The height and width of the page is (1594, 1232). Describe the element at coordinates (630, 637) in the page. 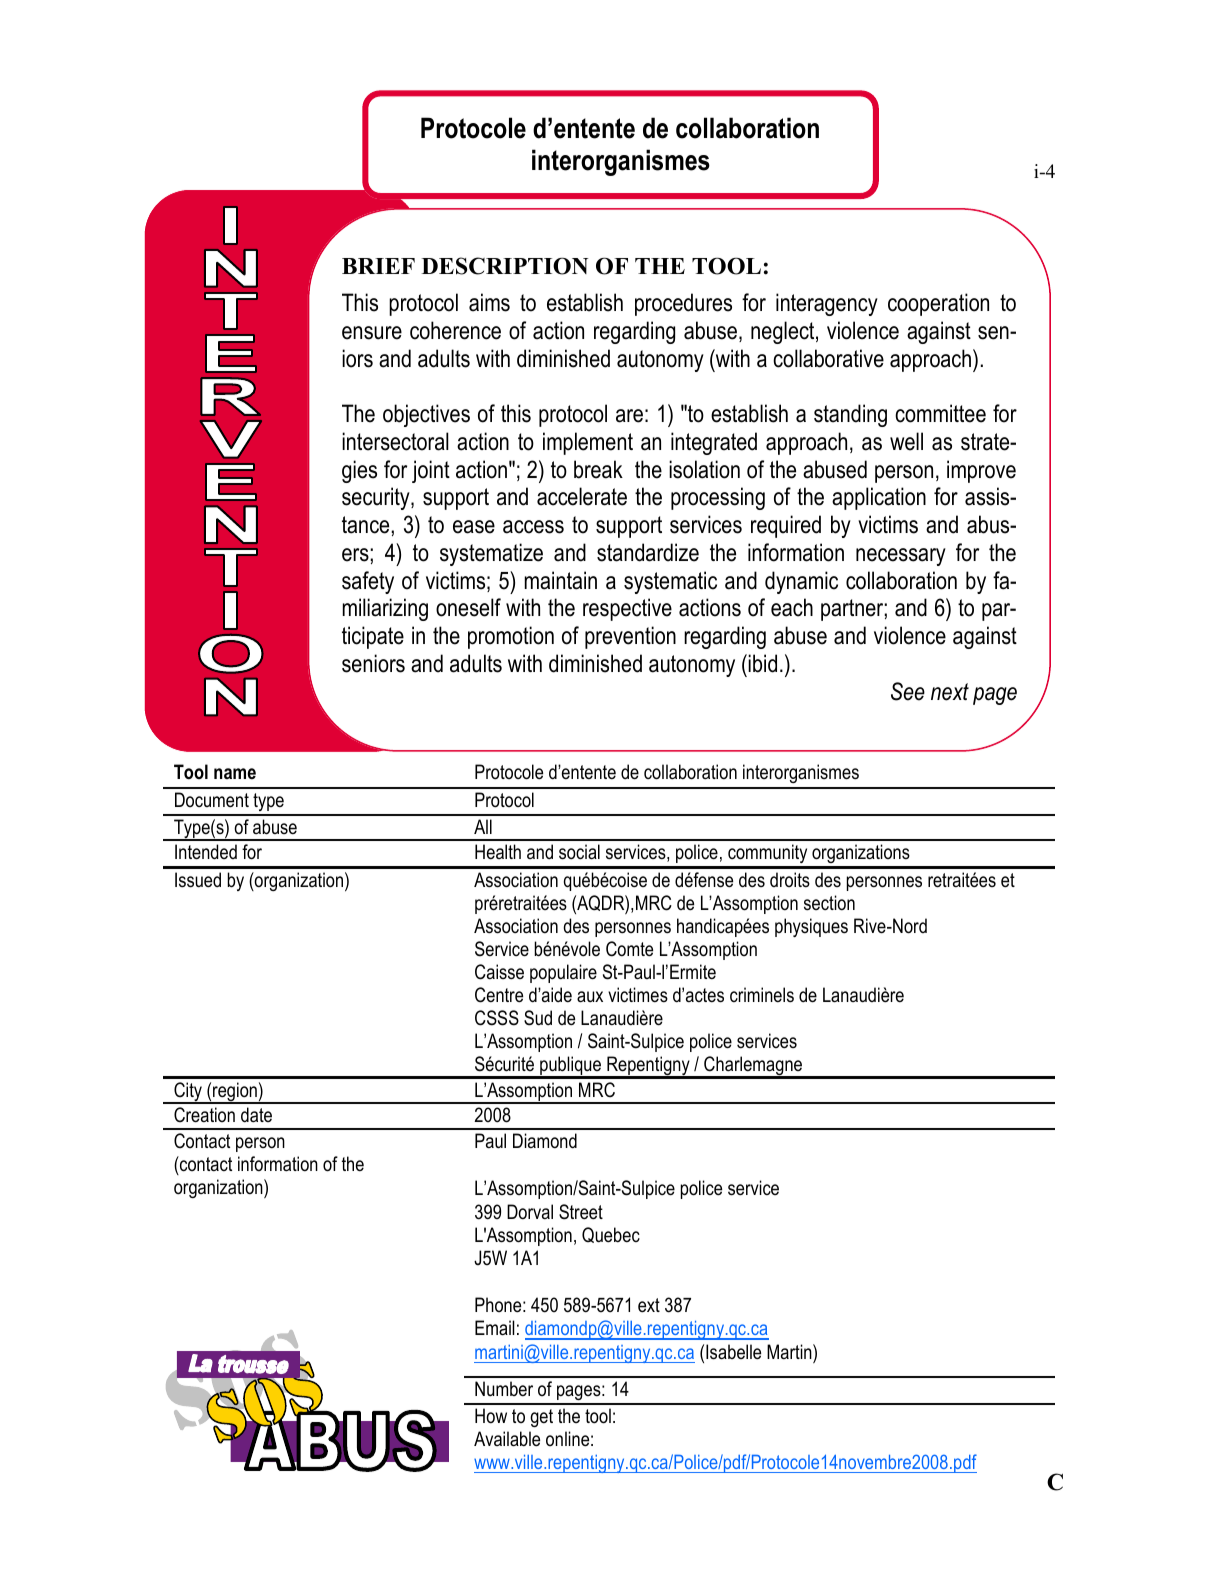

I see `prevention` at that location.
